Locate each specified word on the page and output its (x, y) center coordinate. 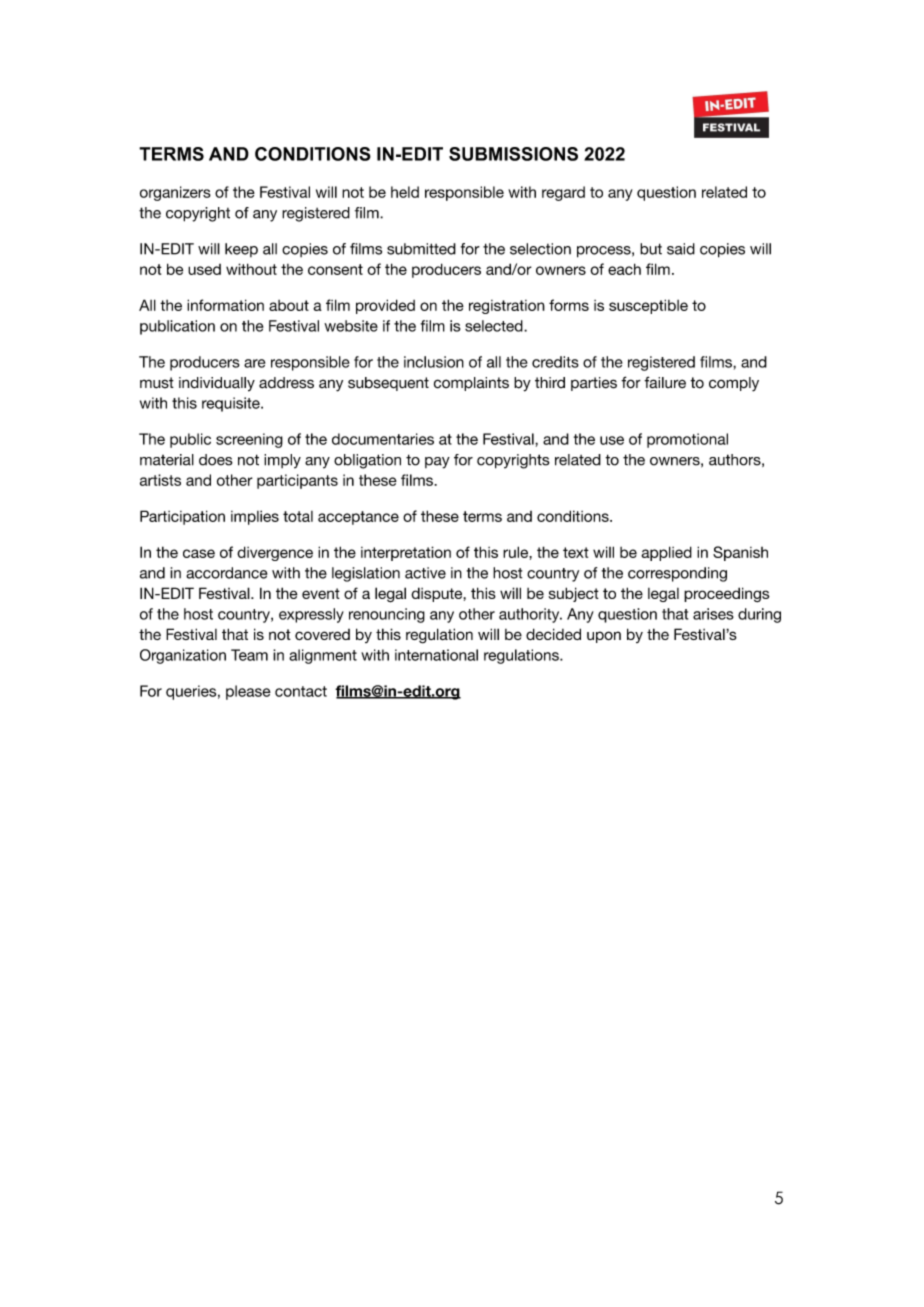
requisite (232, 404)
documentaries (383, 439)
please (248, 692)
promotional (687, 440)
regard (563, 193)
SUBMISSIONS (513, 154)
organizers (175, 193)
